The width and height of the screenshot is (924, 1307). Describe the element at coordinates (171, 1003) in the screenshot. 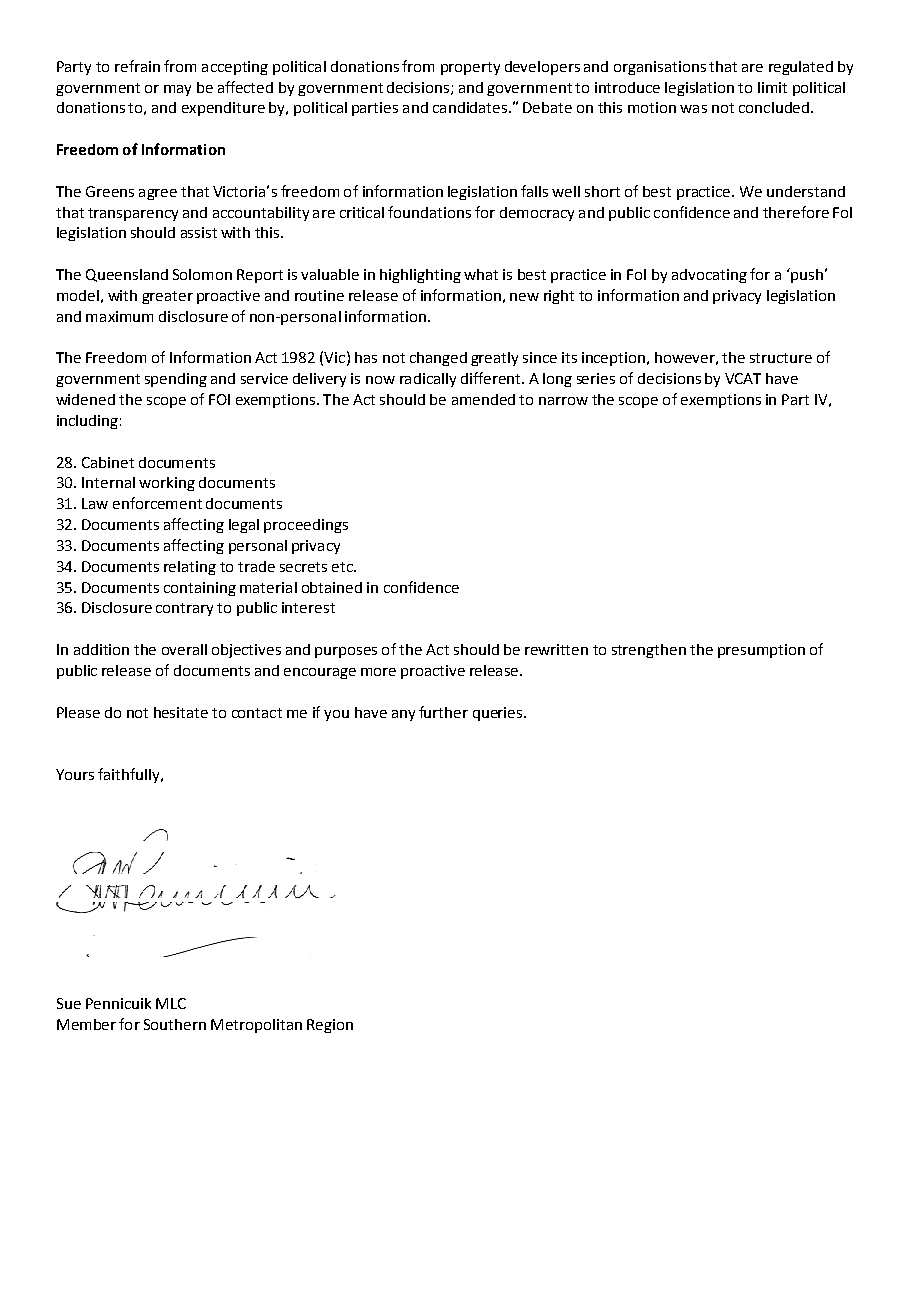

I see `MLC` at that location.
